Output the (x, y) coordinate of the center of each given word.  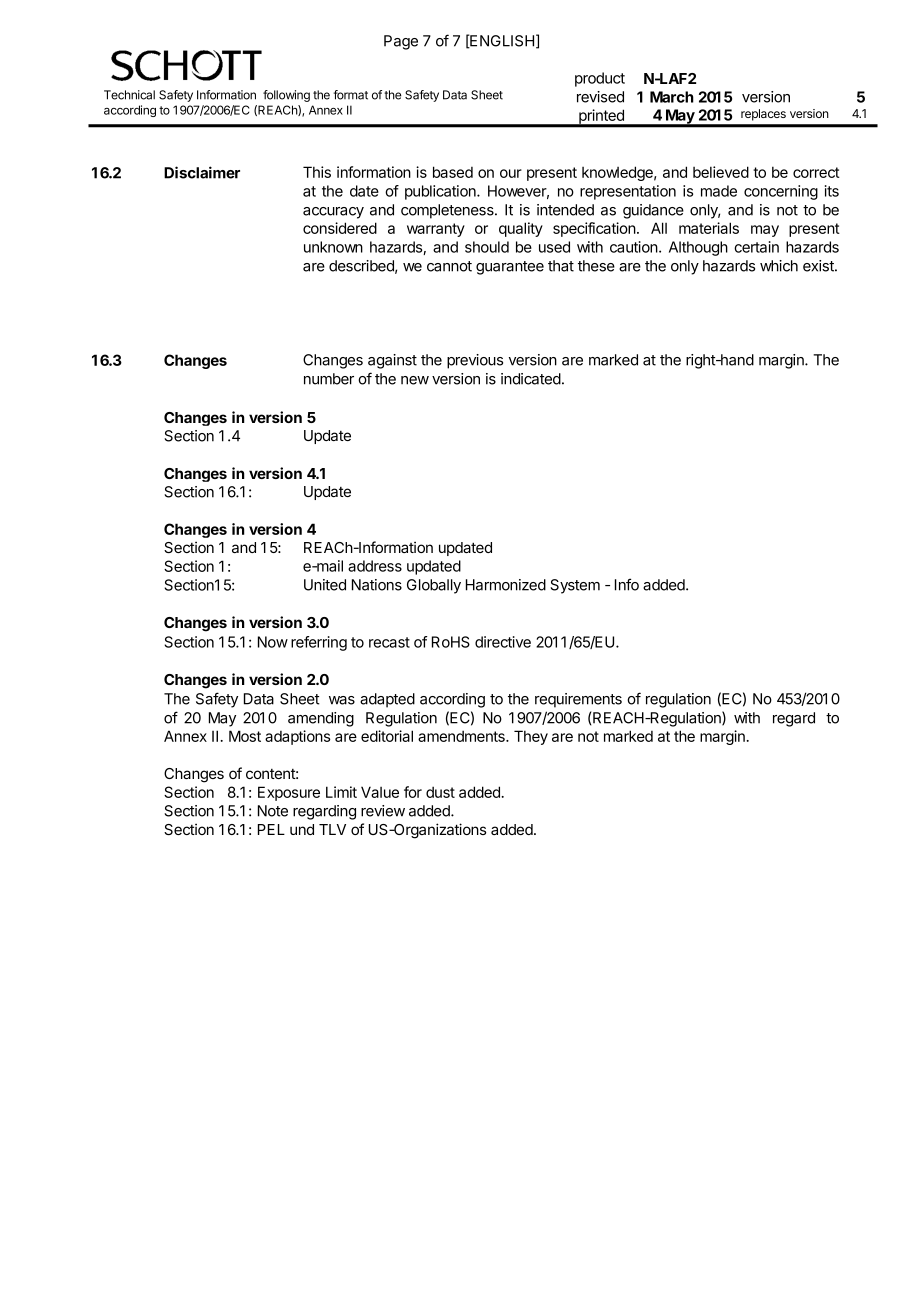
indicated (531, 379)
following (286, 96)
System (575, 586)
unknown (333, 247)
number (329, 379)
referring (319, 643)
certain (756, 247)
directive (503, 642)
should (487, 247)
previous (475, 361)
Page (401, 42)
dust (440, 792)
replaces (763, 115)
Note (273, 811)
